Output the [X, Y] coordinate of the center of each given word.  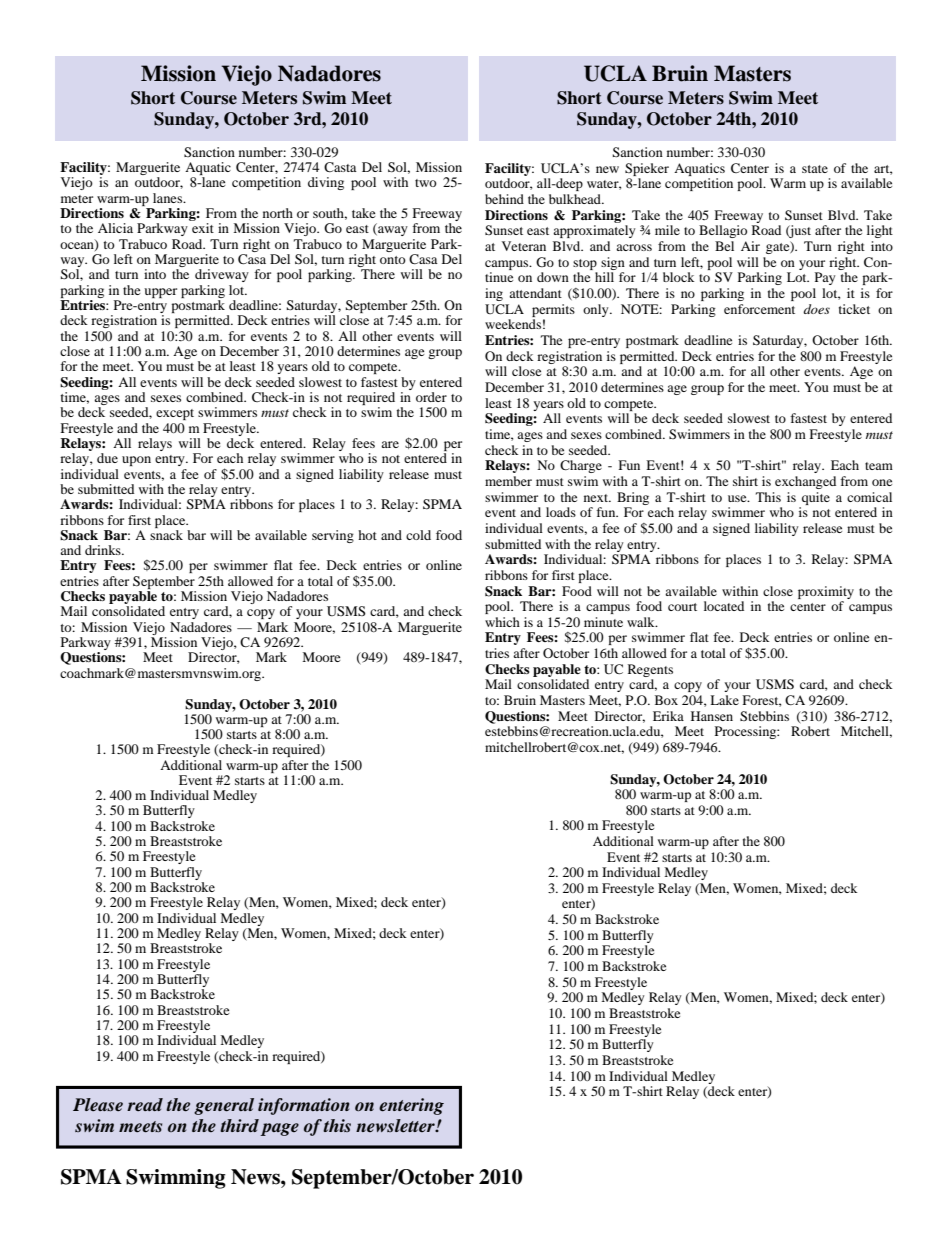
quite [816, 498]
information [304, 1106]
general [224, 1106]
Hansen [712, 716]
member [508, 481]
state [815, 169]
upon [136, 461]
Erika [668, 716]
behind [504, 199]
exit [203, 228]
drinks [104, 550]
